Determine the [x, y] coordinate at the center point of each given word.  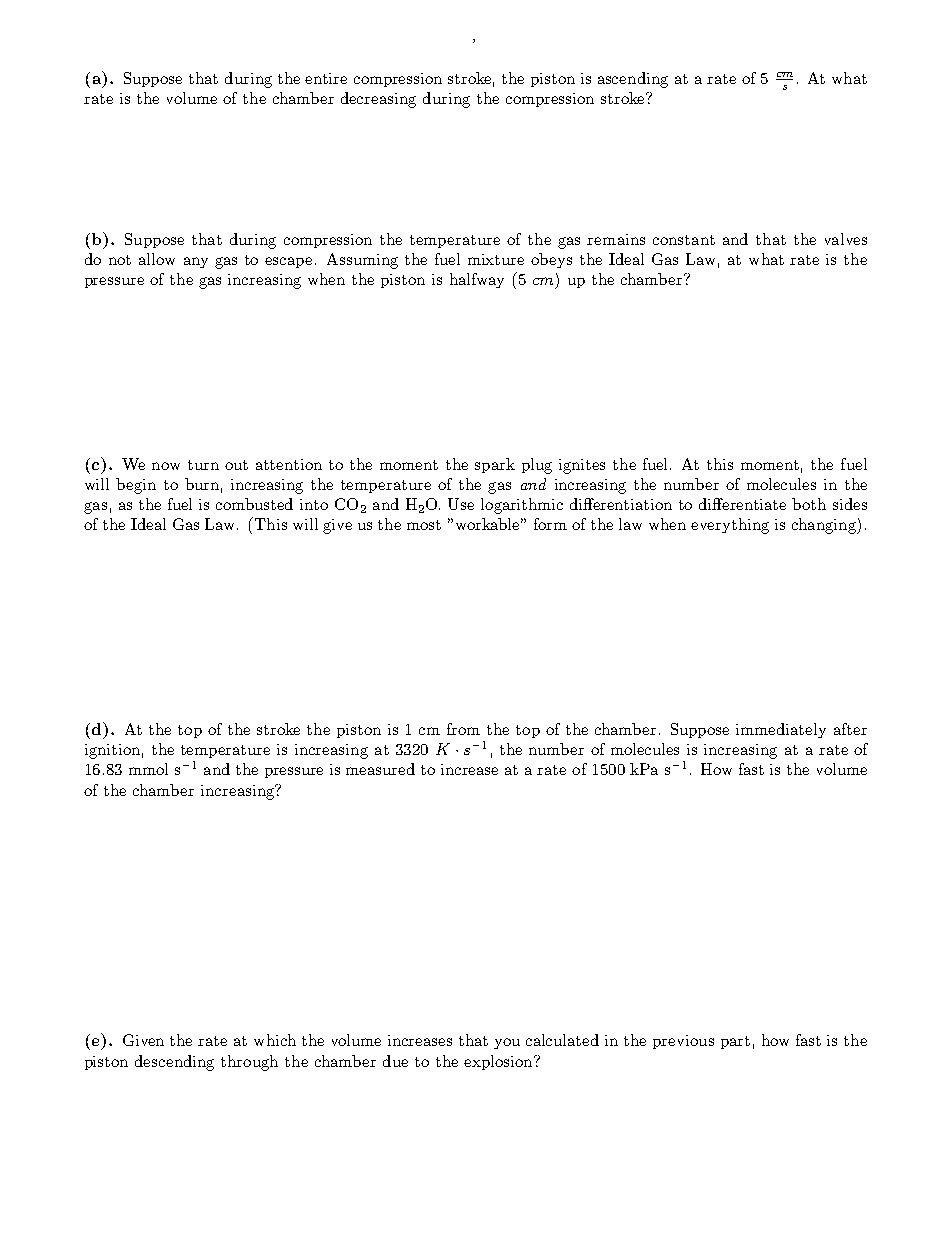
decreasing [378, 100]
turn [203, 465]
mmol [148, 769]
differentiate [742, 504]
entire [326, 78]
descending [174, 1063]
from [463, 729]
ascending [633, 80]
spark [495, 465]
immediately [781, 730]
